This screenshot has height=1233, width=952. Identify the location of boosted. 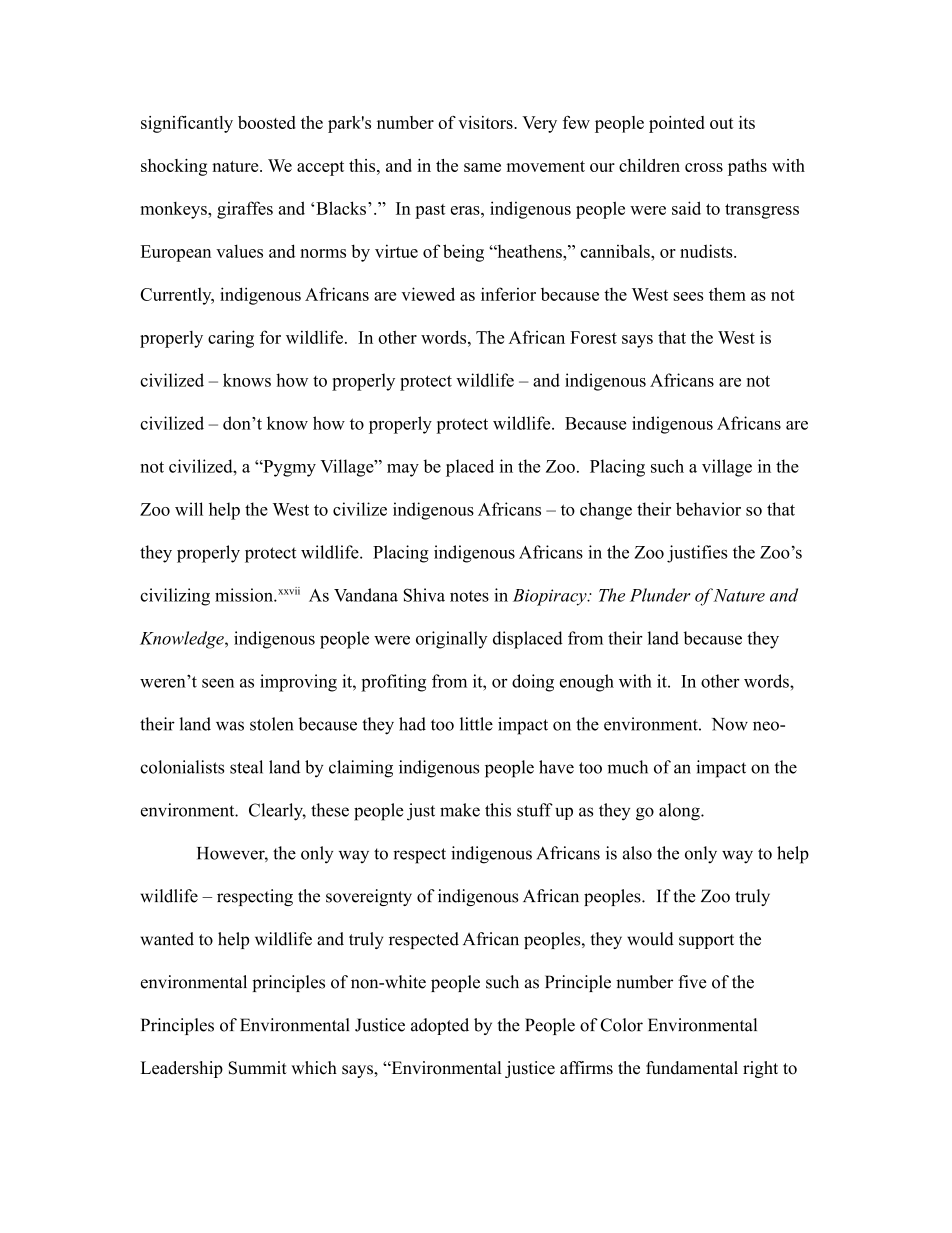
(267, 122).
